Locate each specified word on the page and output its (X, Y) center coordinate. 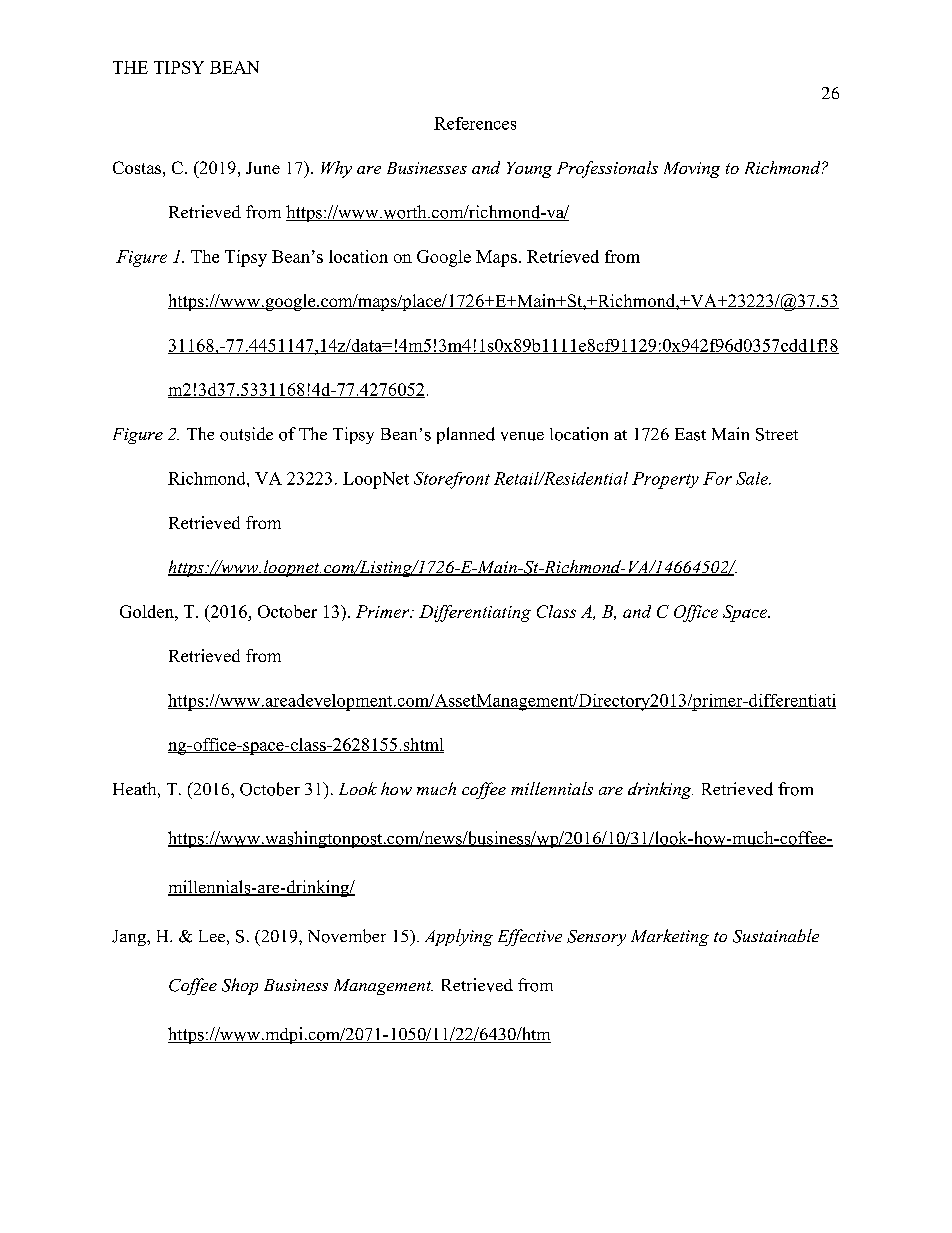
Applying (459, 937)
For (717, 478)
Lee (212, 936)
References (475, 123)
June (263, 168)
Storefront (452, 480)
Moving (692, 170)
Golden (148, 611)
